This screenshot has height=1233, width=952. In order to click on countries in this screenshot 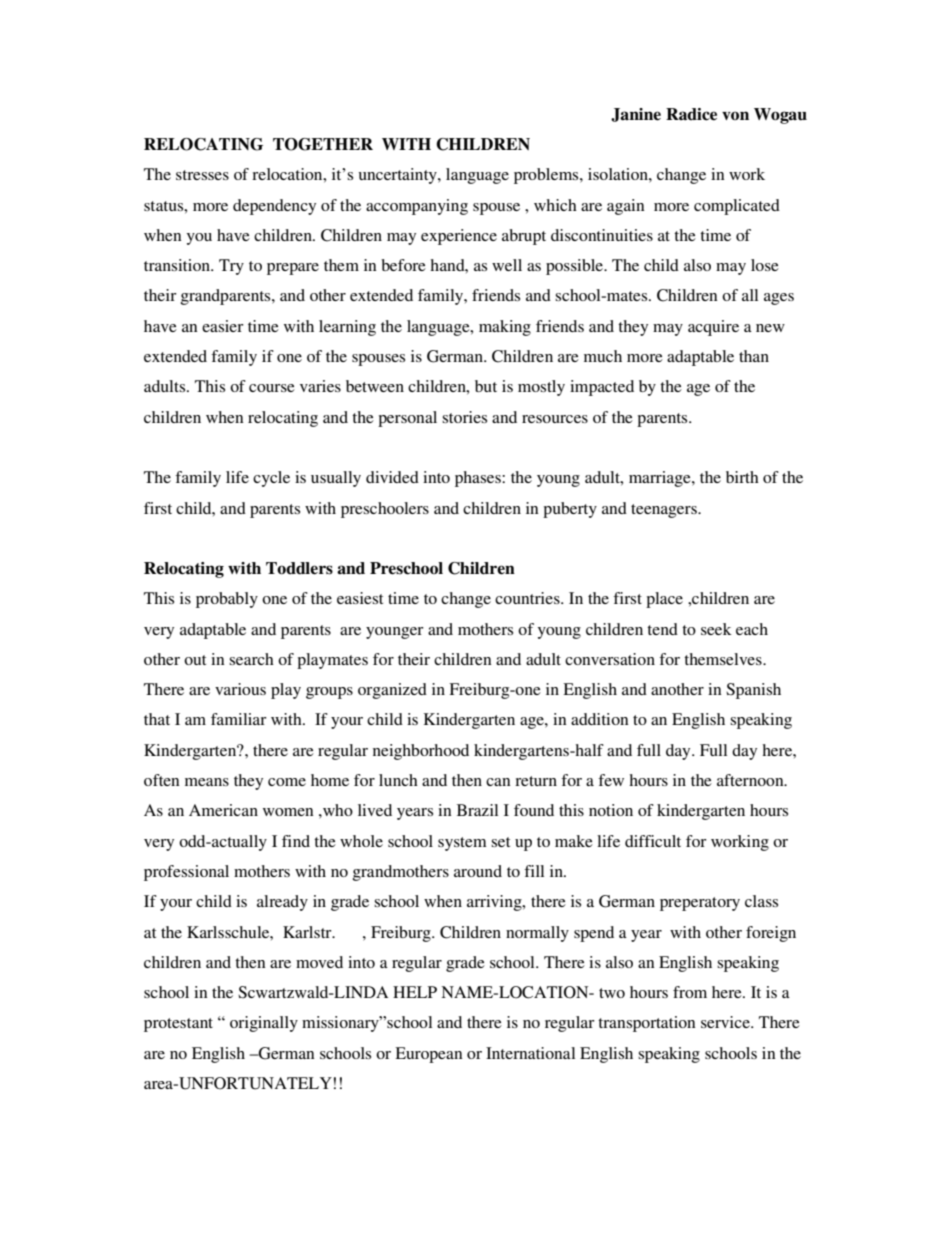, I will do `click(528, 598)`.
